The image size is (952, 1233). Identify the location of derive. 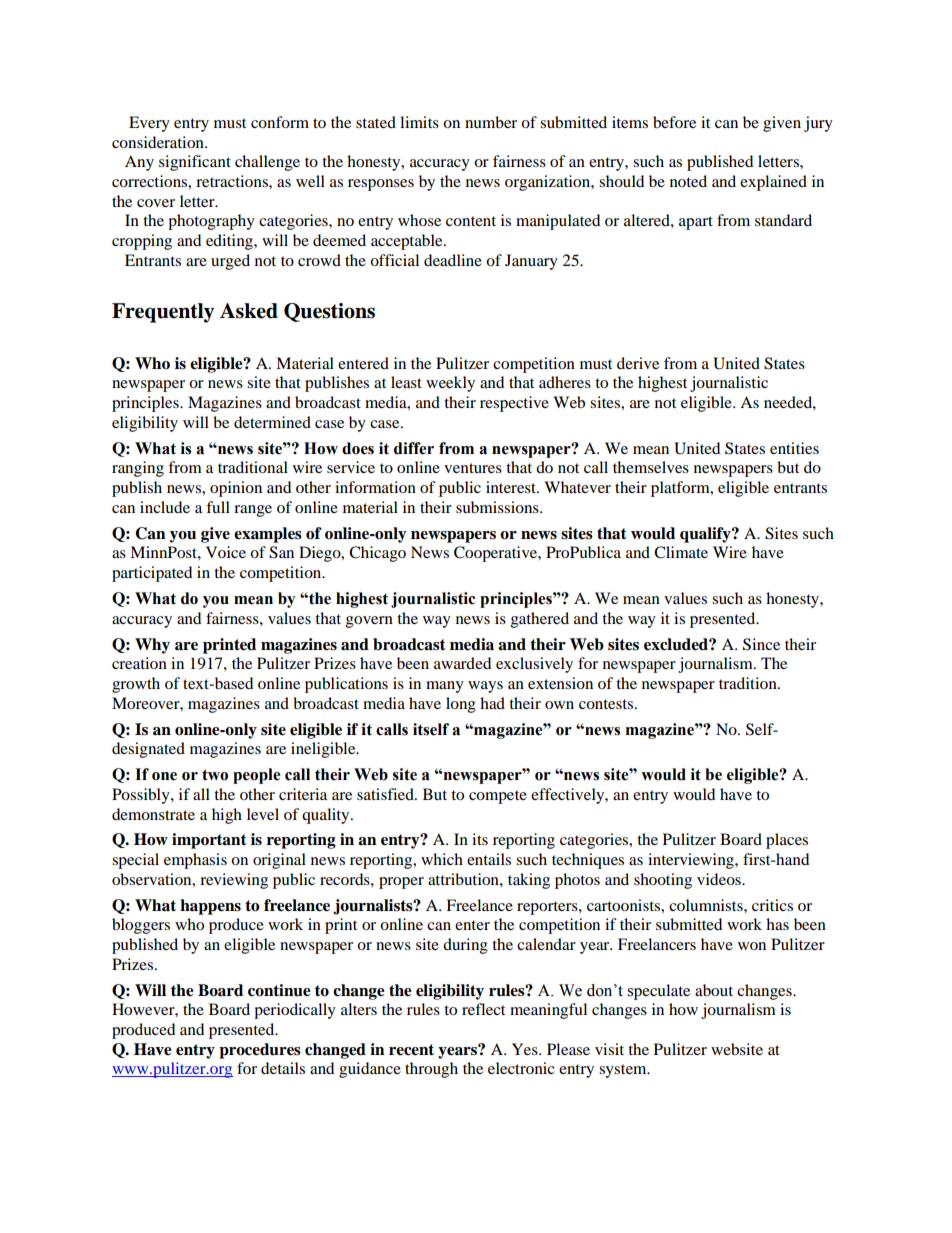
(638, 363).
